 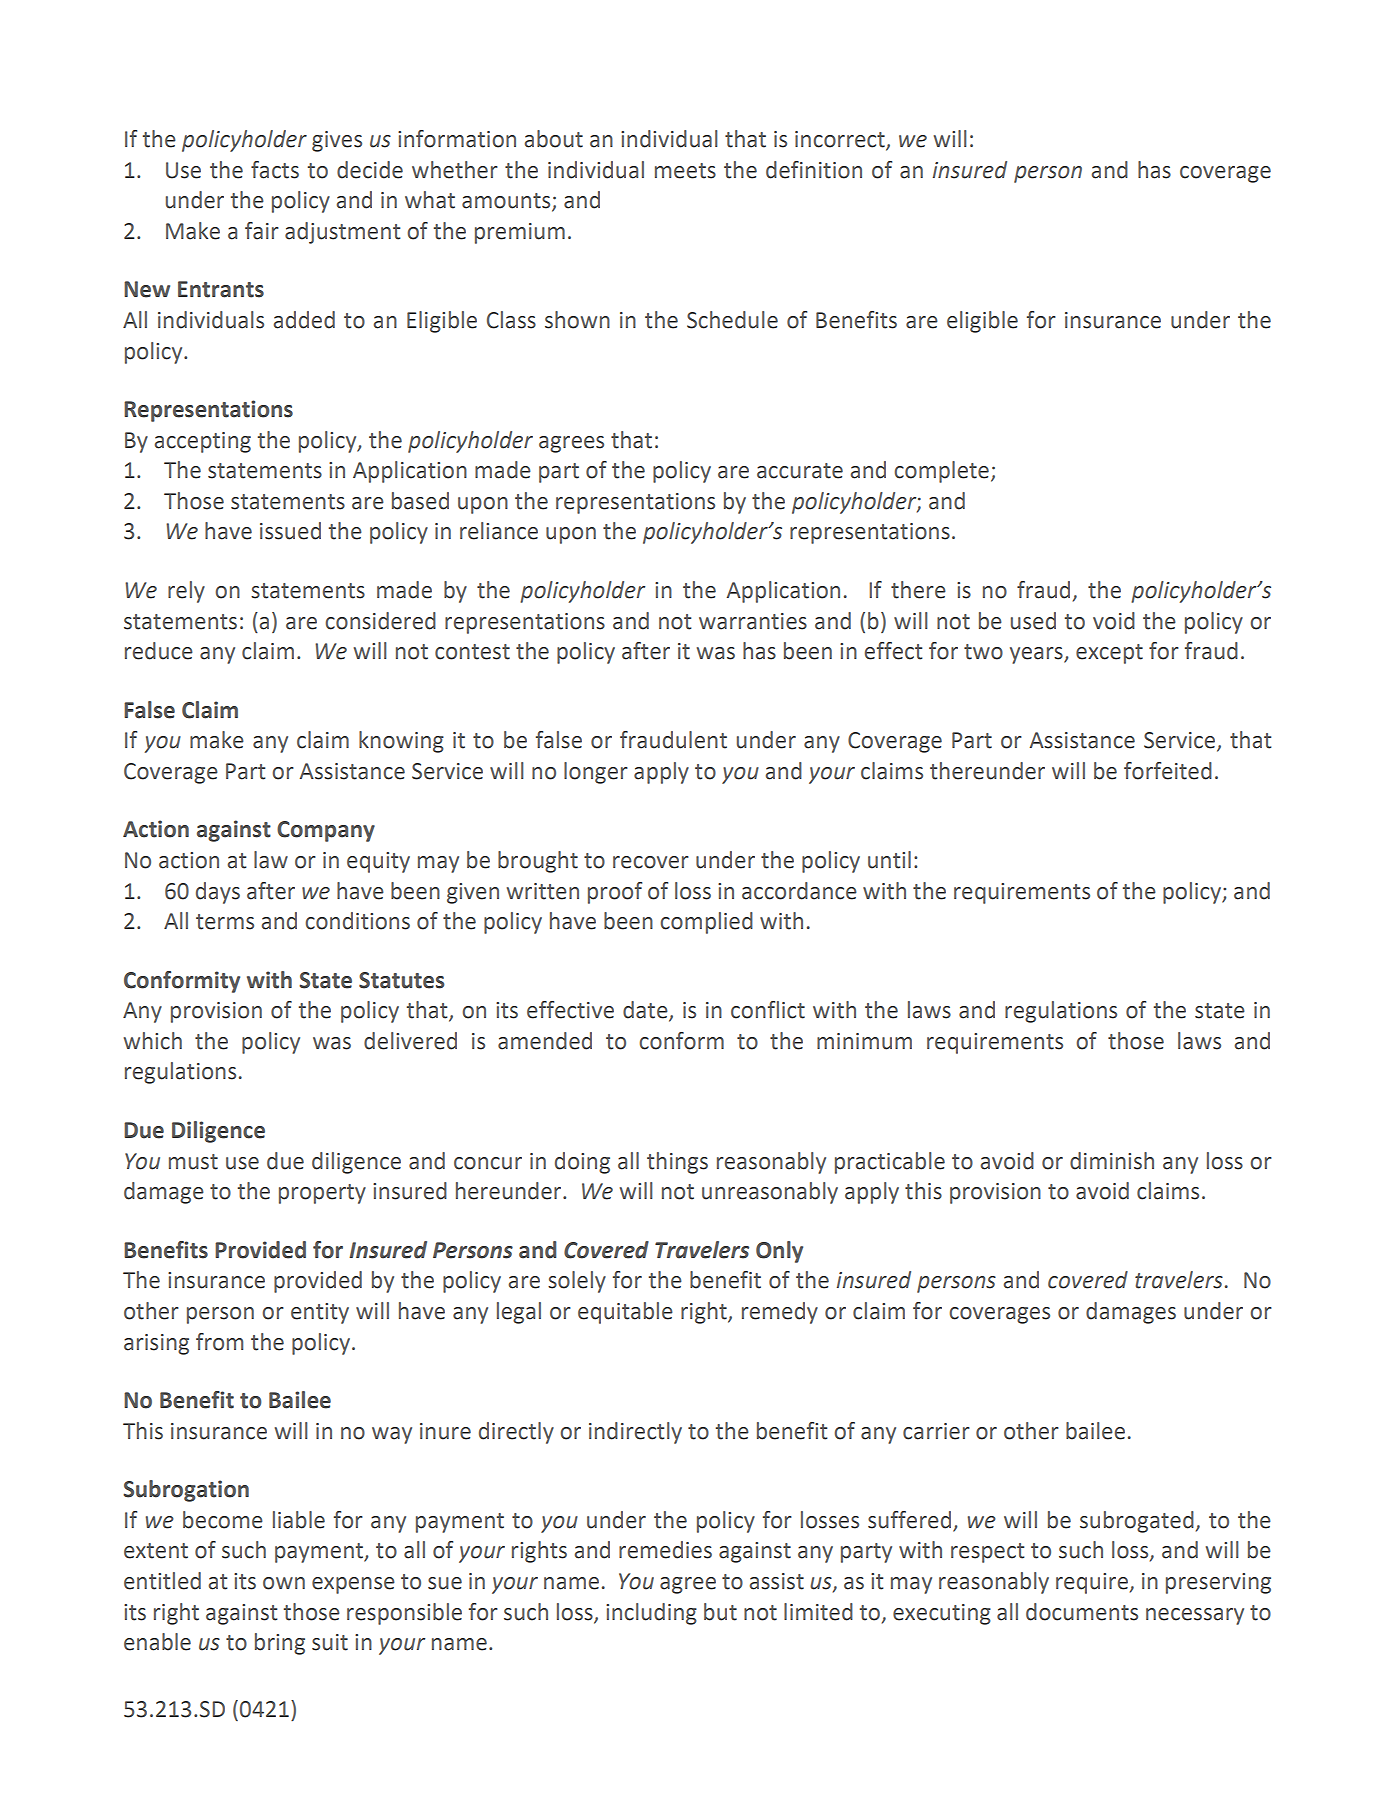 I want to click on facts, so click(x=275, y=170).
